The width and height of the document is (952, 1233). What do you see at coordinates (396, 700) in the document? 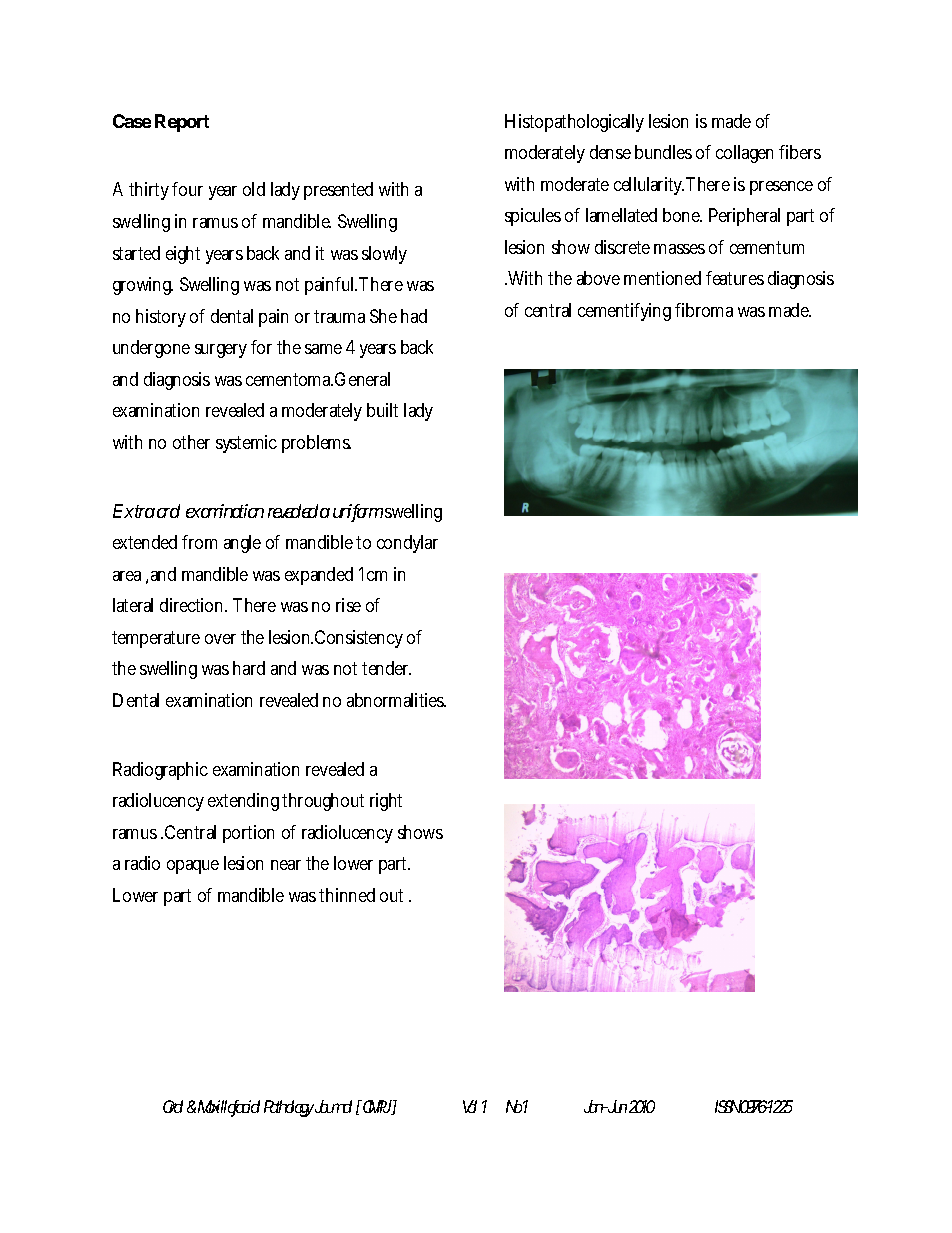
I see `abnormalities` at bounding box center [396, 700].
